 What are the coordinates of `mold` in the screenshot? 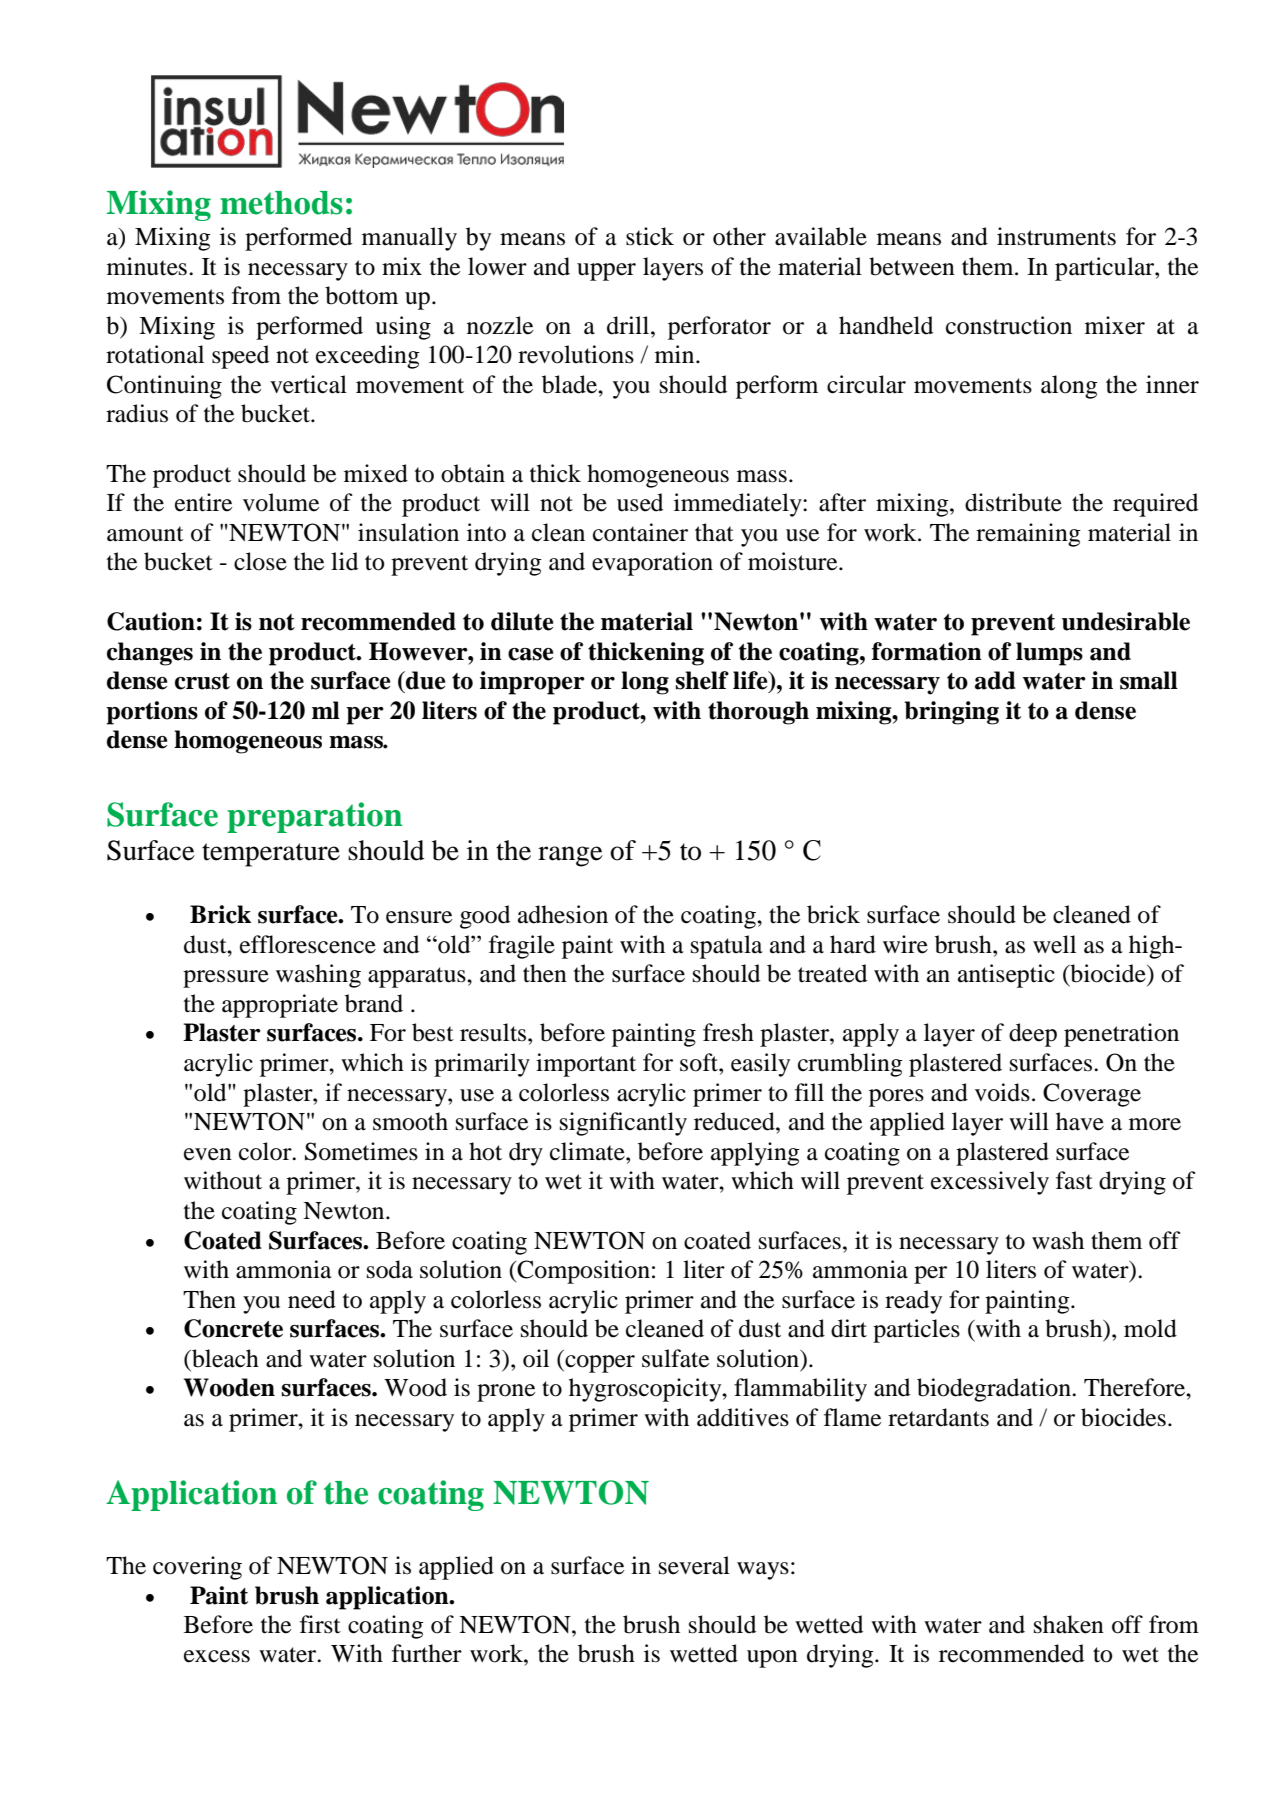 It's located at (1150, 1328).
